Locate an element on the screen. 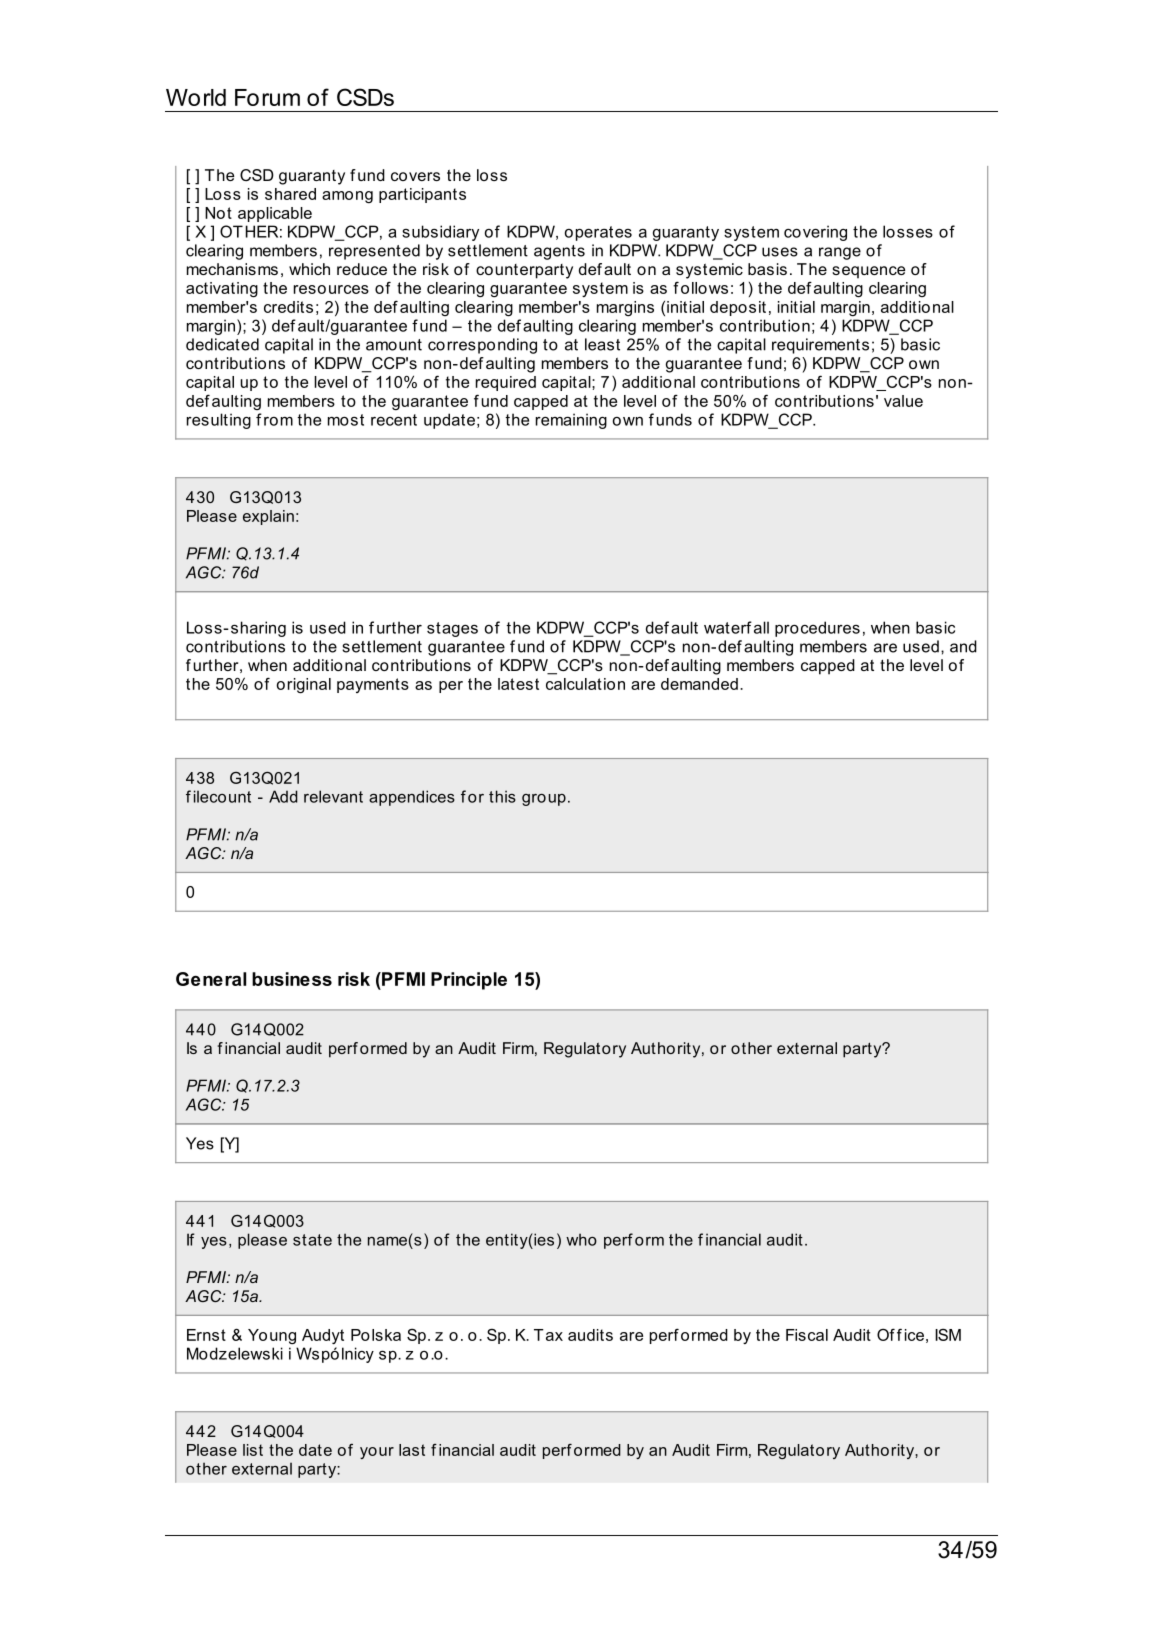 The image size is (1164, 1647). group is located at coordinates (544, 800).
